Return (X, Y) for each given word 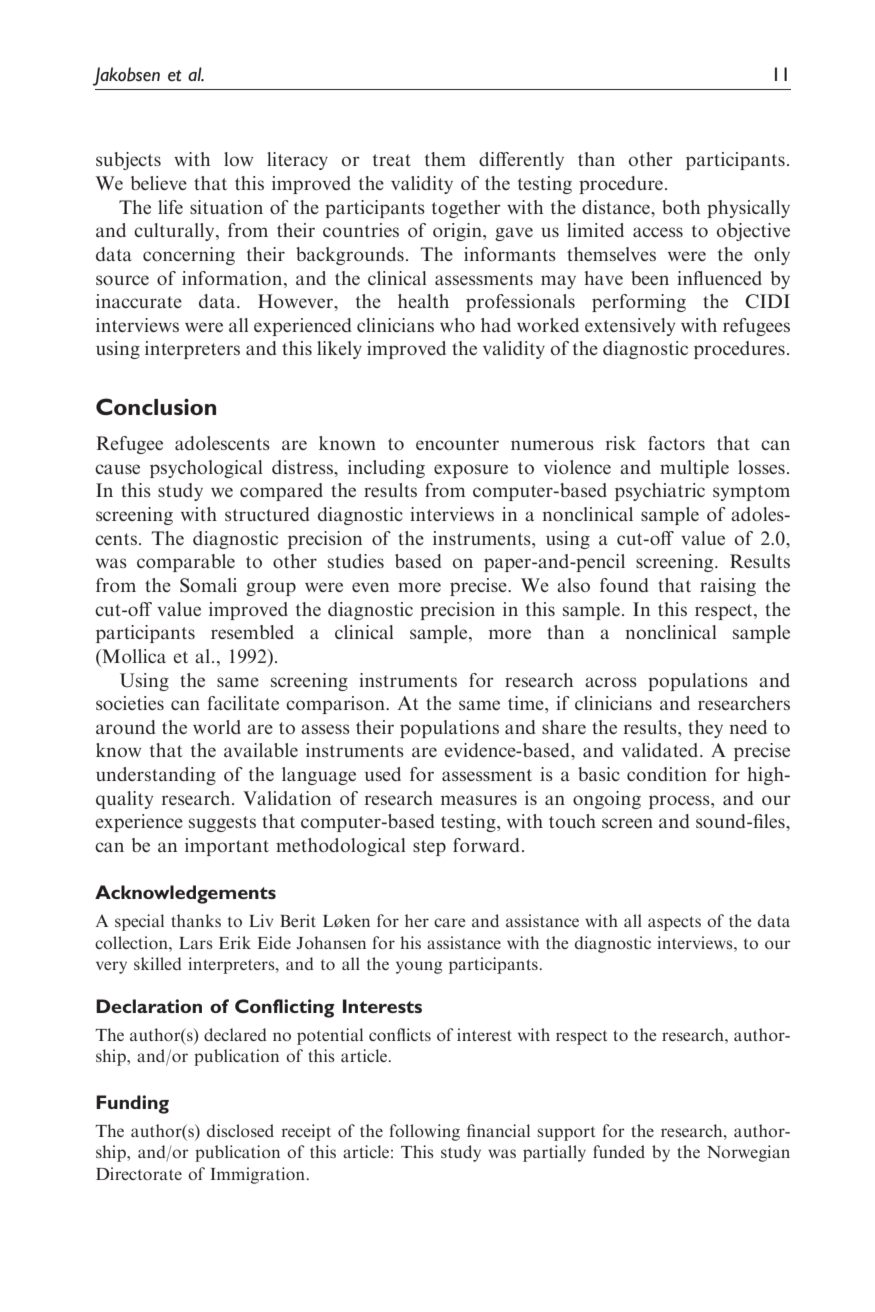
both (681, 207)
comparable (186, 563)
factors (676, 443)
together (466, 209)
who (457, 325)
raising (728, 587)
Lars (196, 943)
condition (667, 774)
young (419, 967)
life (170, 207)
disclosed (240, 1130)
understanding (156, 776)
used (383, 774)
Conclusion (156, 406)
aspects (674, 923)
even (370, 587)
